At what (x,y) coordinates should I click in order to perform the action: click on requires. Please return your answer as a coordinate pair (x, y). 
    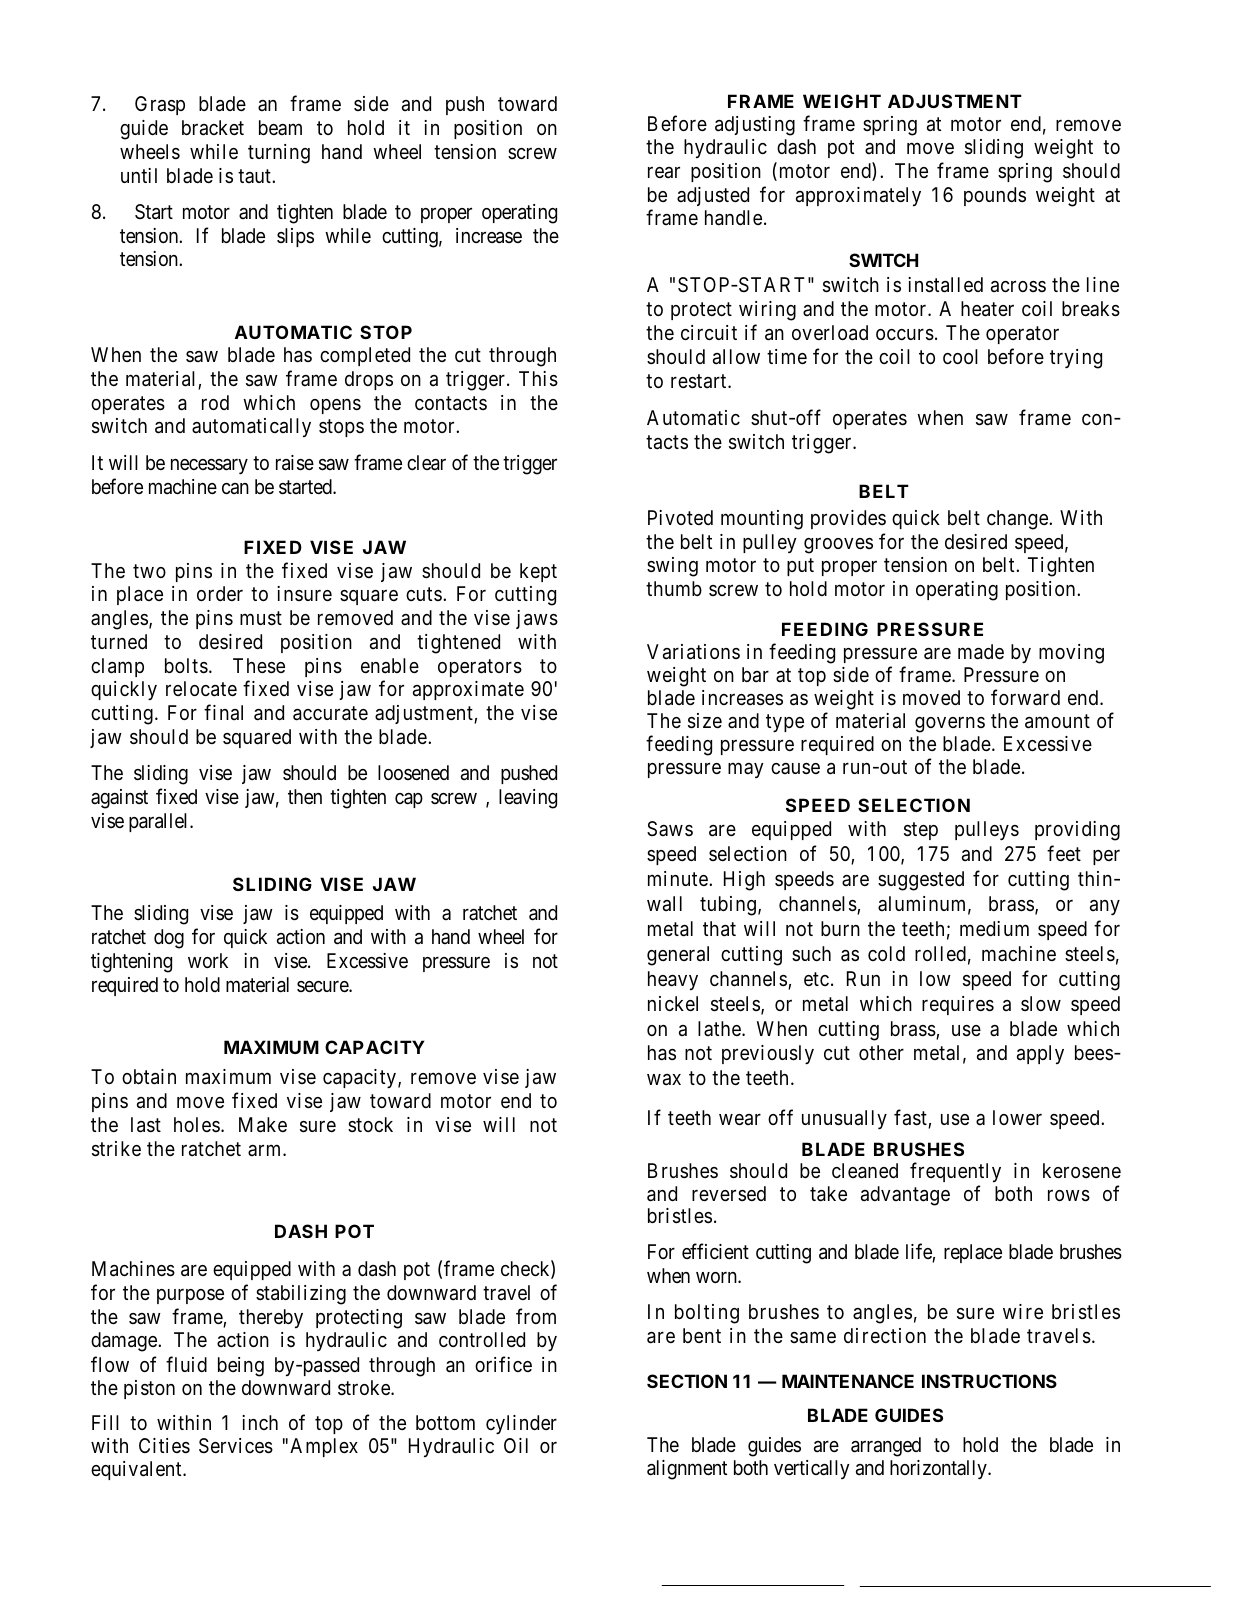
    Looking at the image, I should click on (958, 1005).
